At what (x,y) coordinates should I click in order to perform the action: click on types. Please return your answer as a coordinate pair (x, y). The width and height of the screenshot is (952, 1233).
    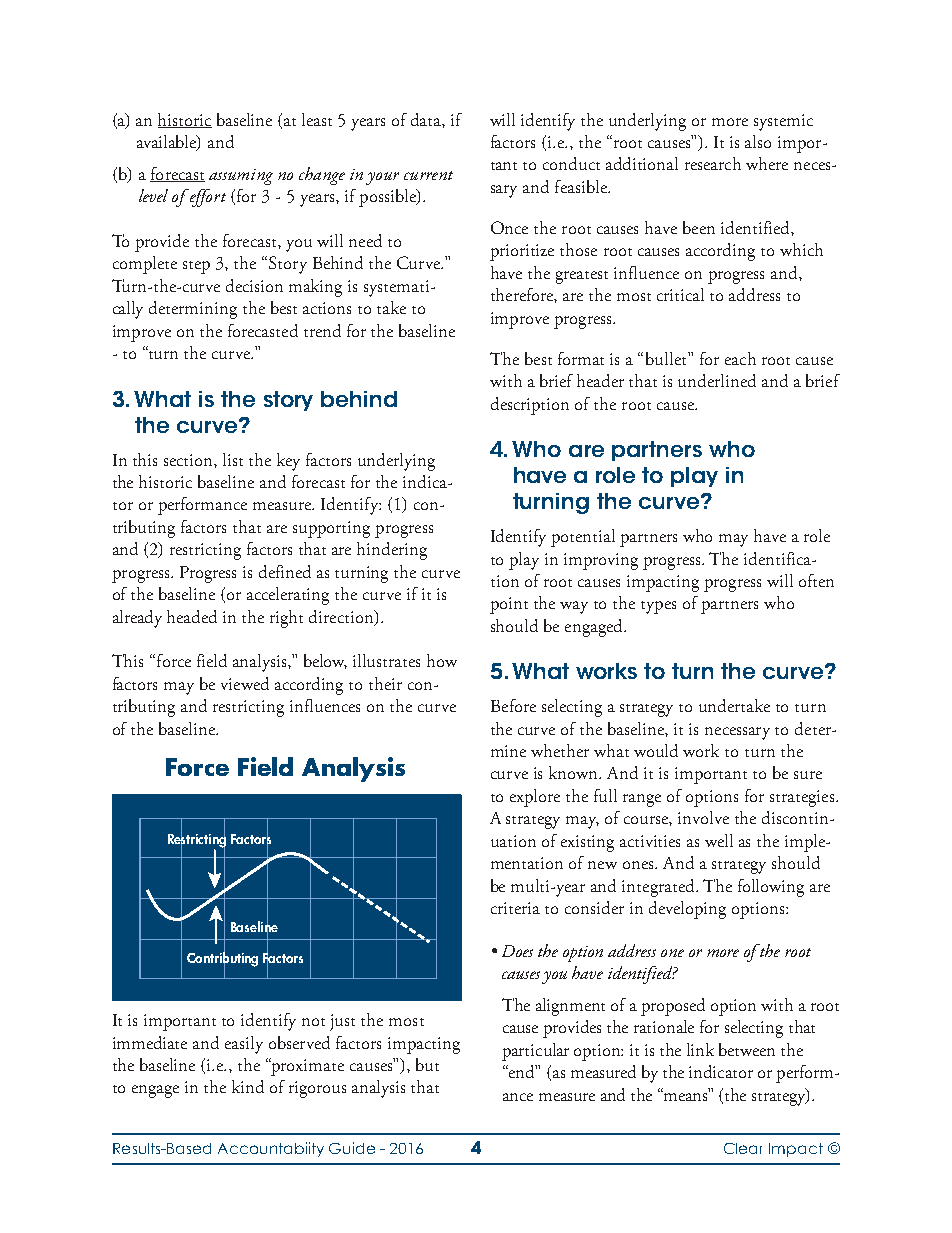
    Looking at the image, I should click on (658, 607).
